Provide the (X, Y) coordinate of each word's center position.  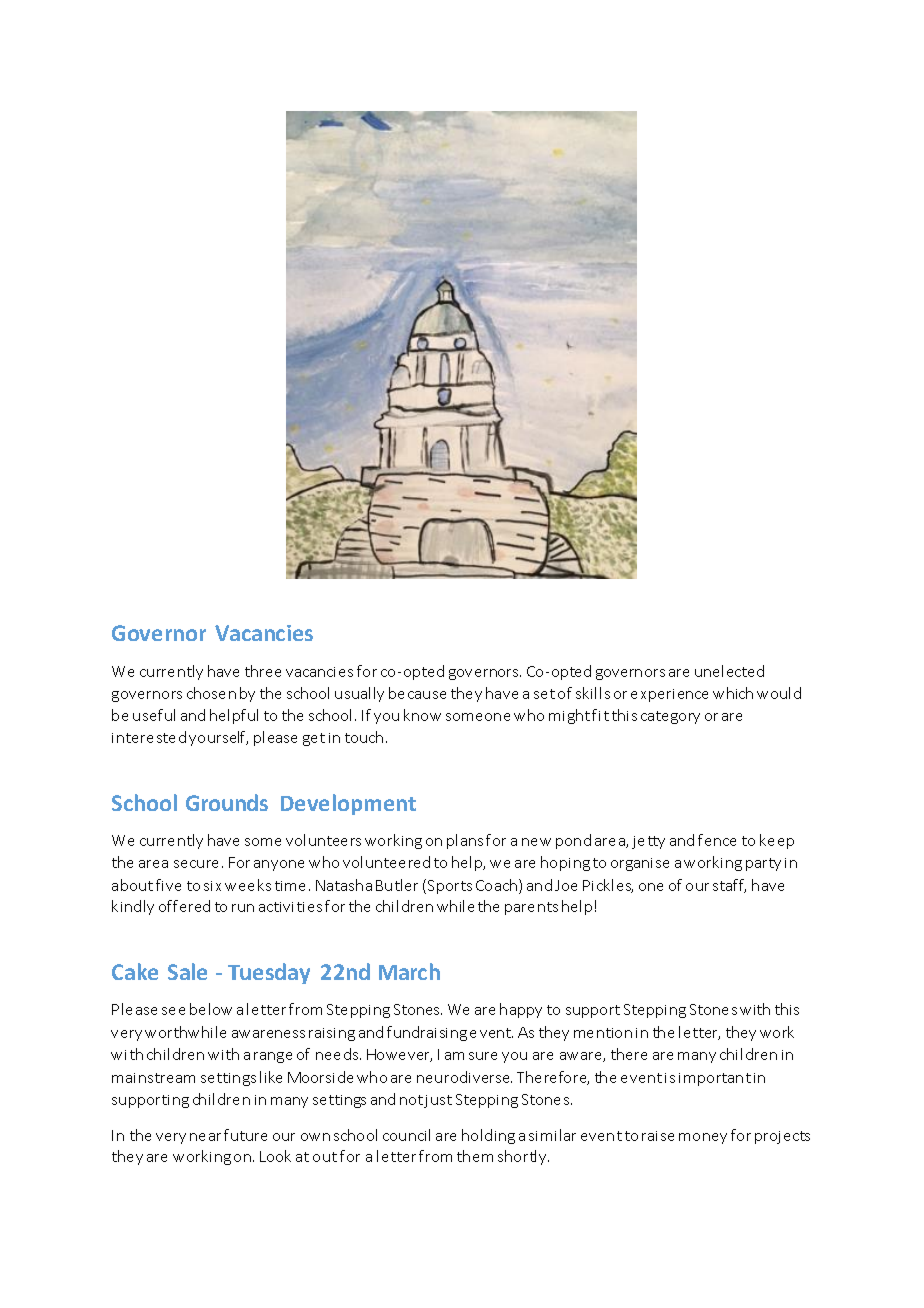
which (733, 693)
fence (717, 840)
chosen (211, 693)
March (409, 971)
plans (465, 841)
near (205, 1137)
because (417, 693)
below (211, 1009)
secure (196, 864)
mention (603, 1033)
